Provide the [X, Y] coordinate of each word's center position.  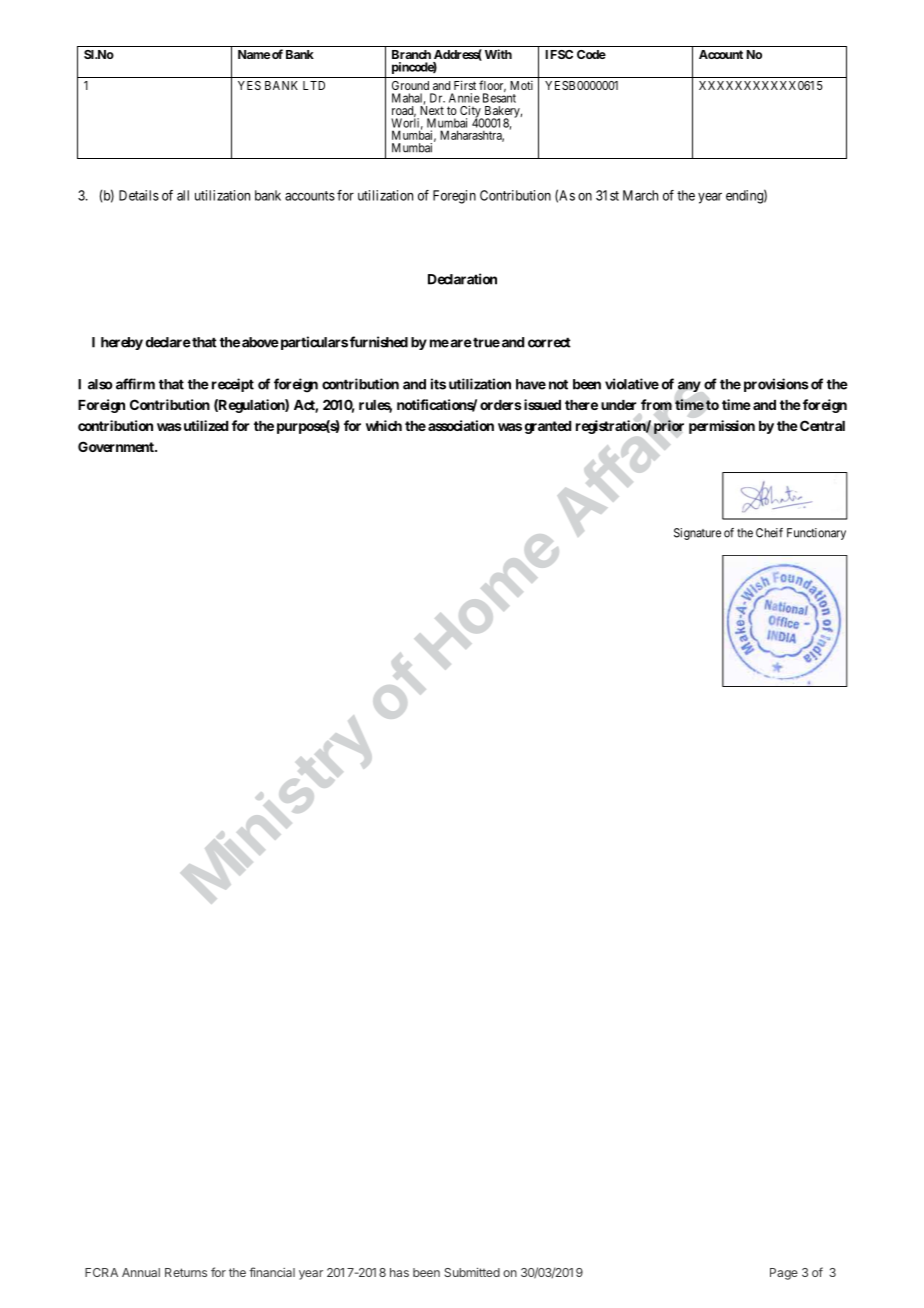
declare [168, 342]
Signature [697, 534]
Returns [186, 1272]
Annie [464, 98]
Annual [141, 1272]
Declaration [462, 279]
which [384, 425]
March [640, 195]
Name [254, 54]
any [689, 386]
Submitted [472, 1272]
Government [117, 446]
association [461, 425]
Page [784, 1274]
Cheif [769, 533]
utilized [204, 425]
